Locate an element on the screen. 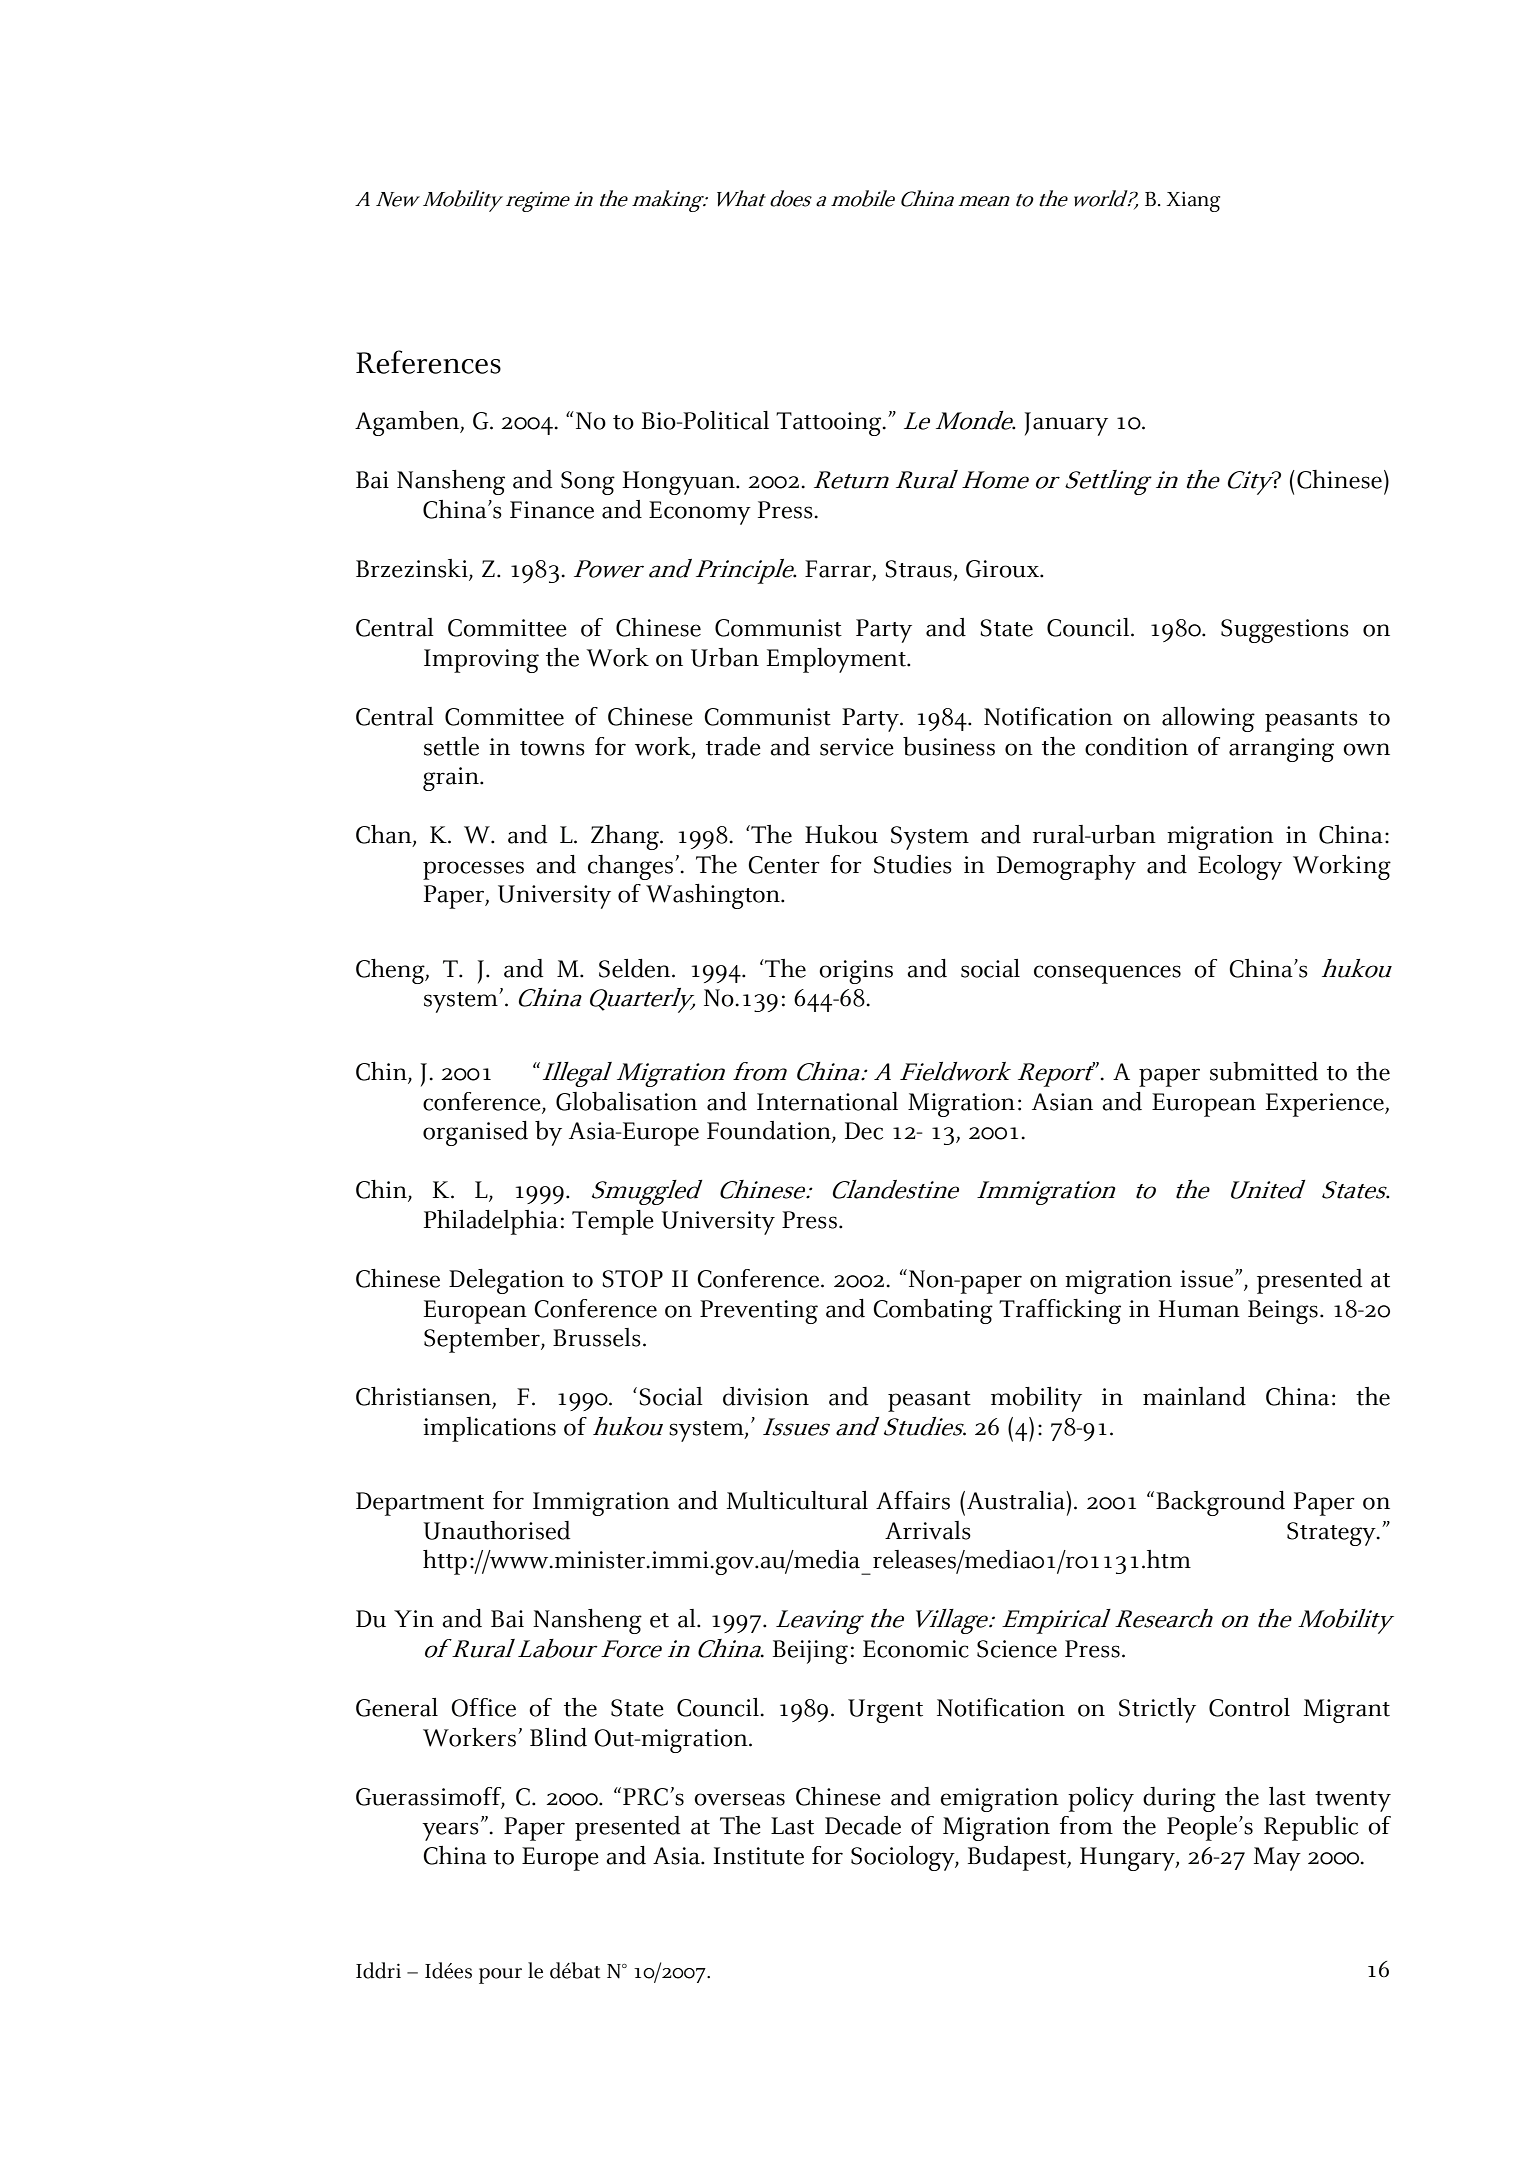 The height and width of the screenshot is (2167, 1532). Combating is located at coordinates (933, 1311).
